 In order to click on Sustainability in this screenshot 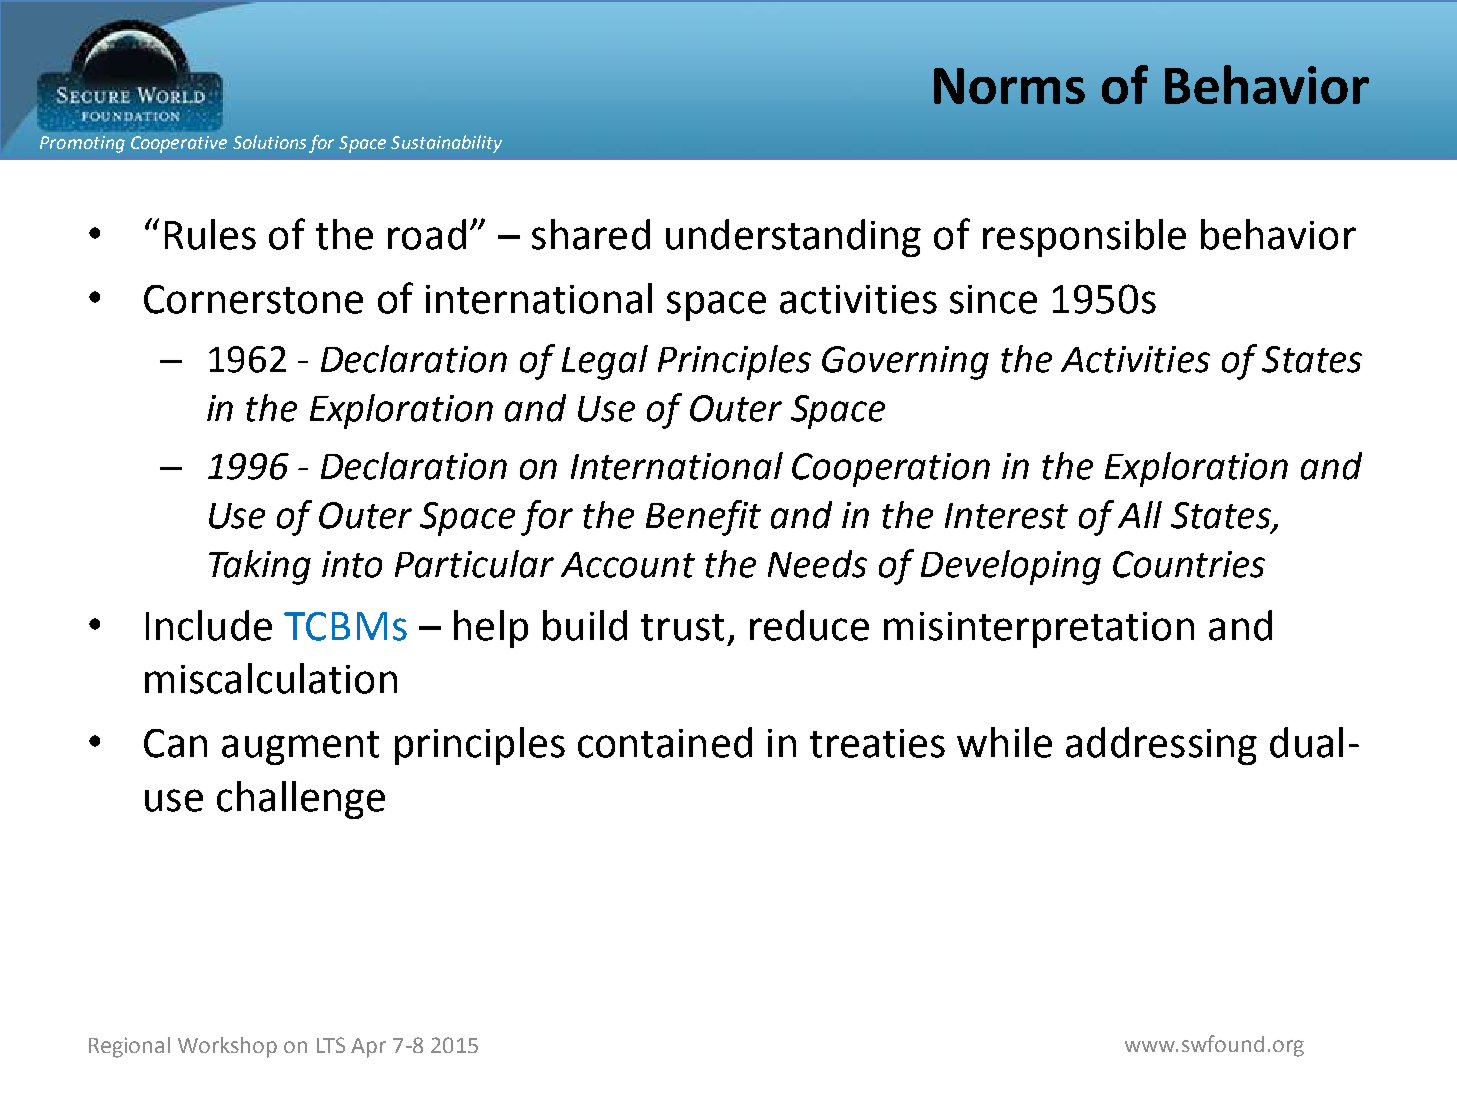, I will do `click(446, 144)`.
